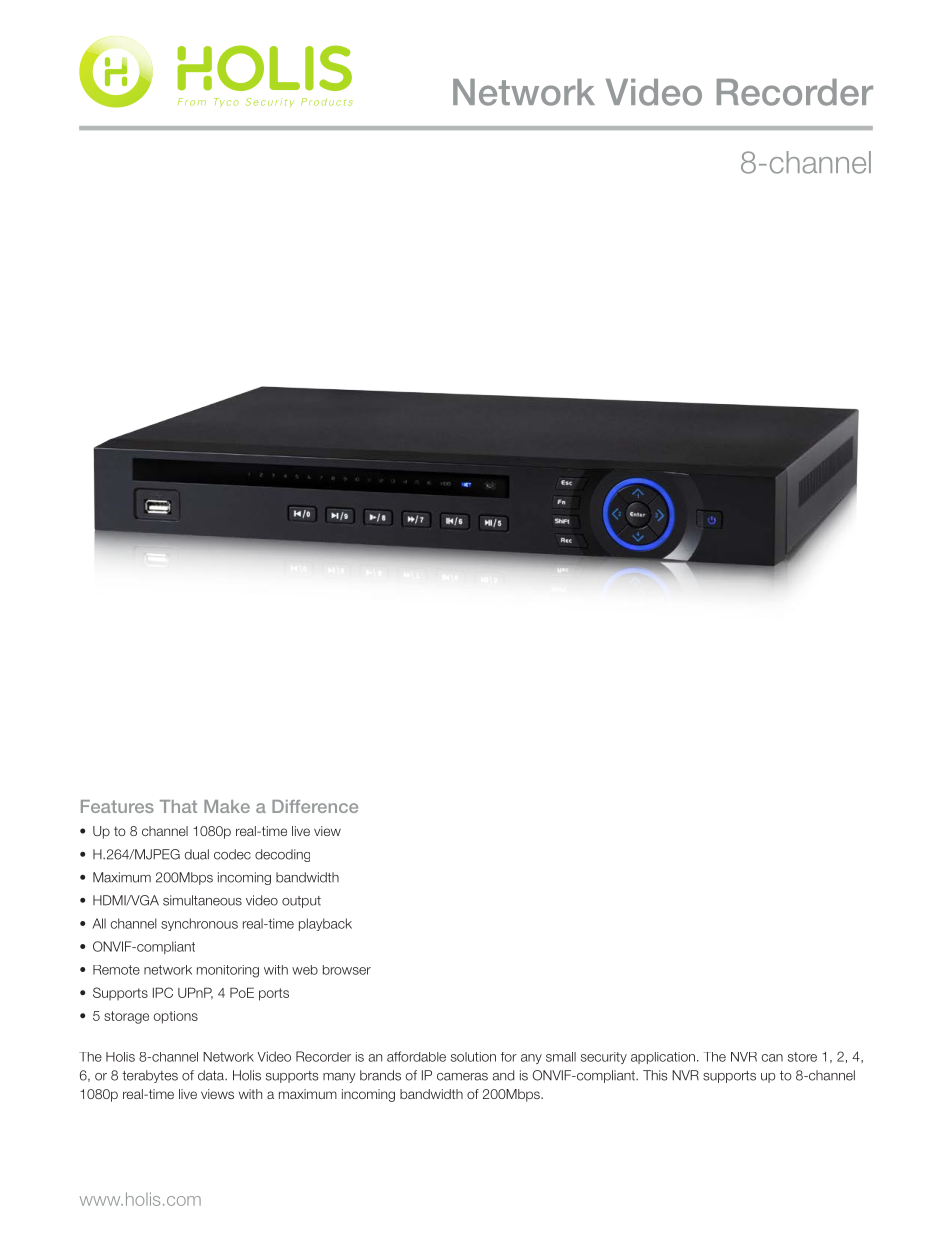 The height and width of the document is (1233, 952). I want to click on cameras, so click(462, 1077).
